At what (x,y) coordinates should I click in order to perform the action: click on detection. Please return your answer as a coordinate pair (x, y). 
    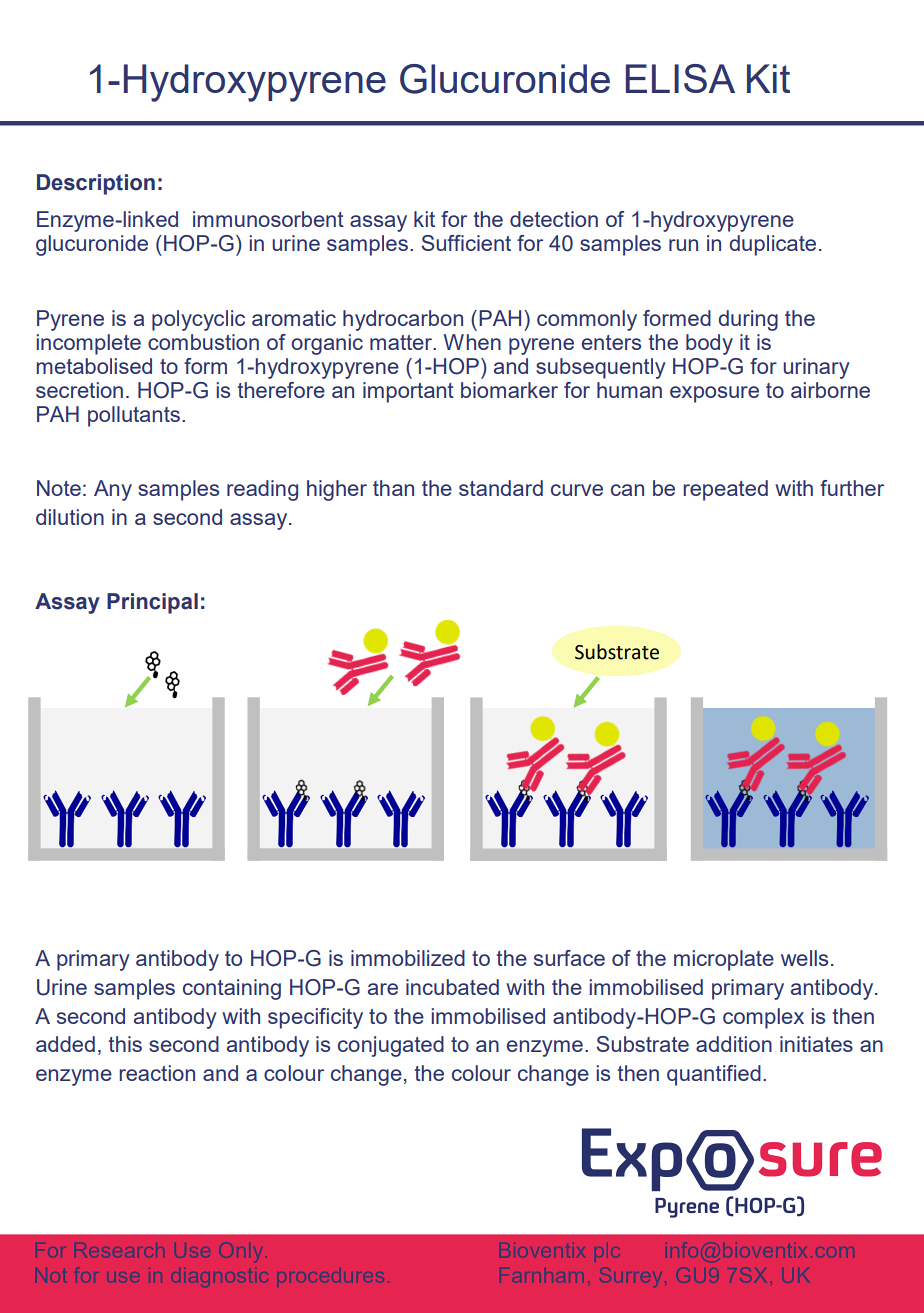
    Looking at the image, I should click on (554, 219).
